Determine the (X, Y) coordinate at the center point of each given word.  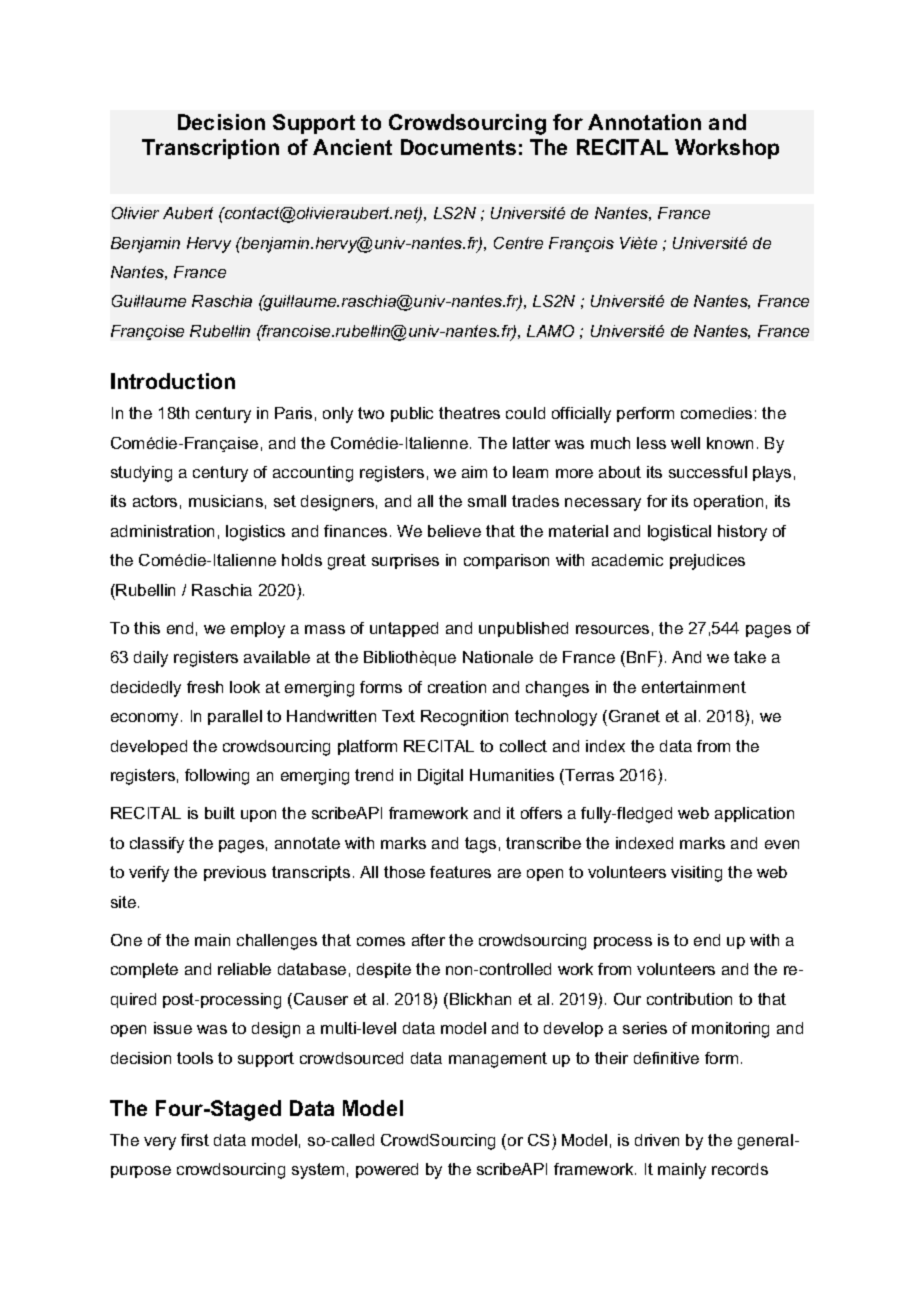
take (750, 657)
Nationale (498, 657)
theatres (469, 413)
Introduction (173, 381)
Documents (458, 147)
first (195, 1140)
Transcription (210, 149)
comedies (716, 413)
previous (235, 873)
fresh (205, 687)
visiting (696, 874)
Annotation (644, 122)
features (460, 872)
